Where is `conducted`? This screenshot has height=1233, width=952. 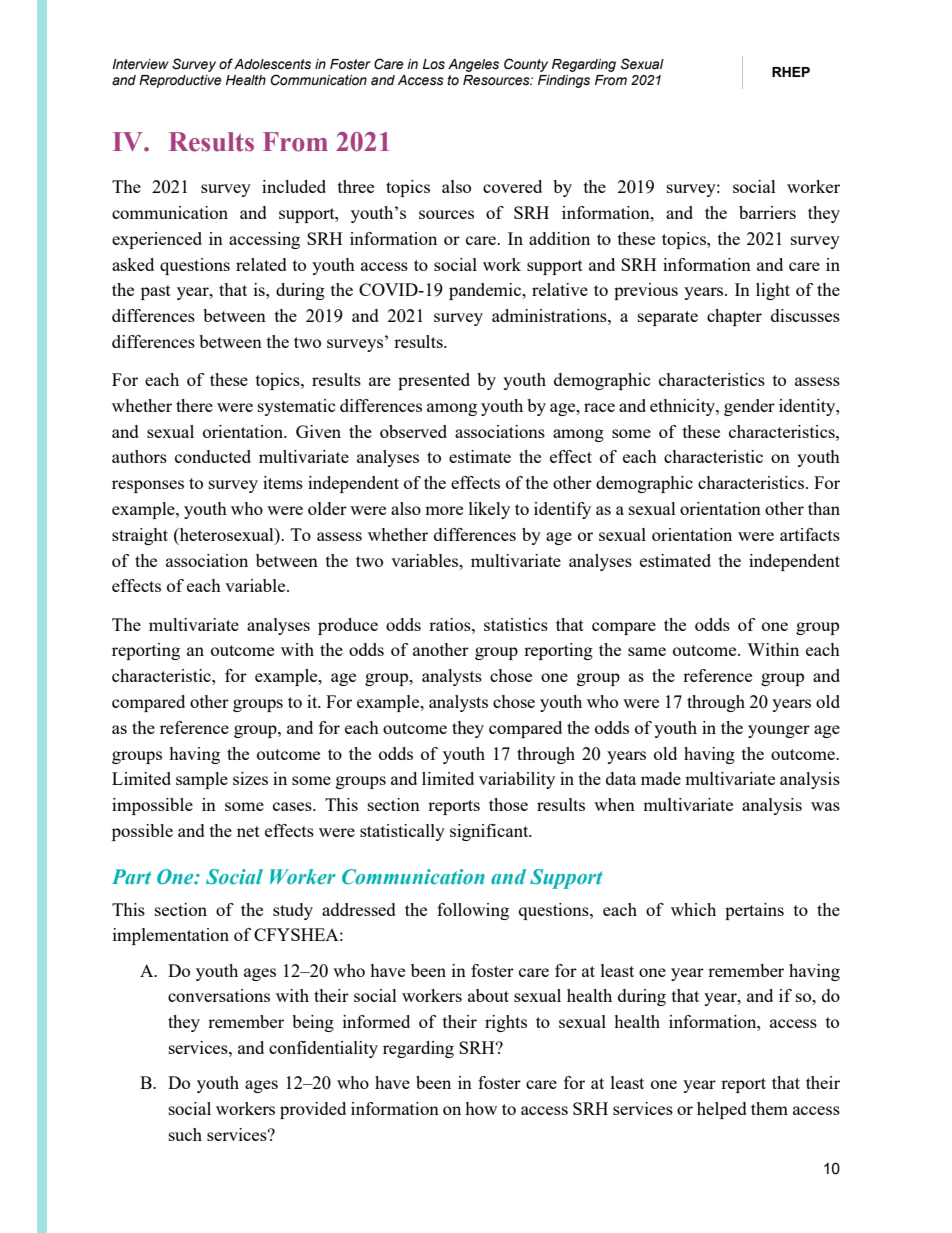 conducted is located at coordinates (213, 456).
